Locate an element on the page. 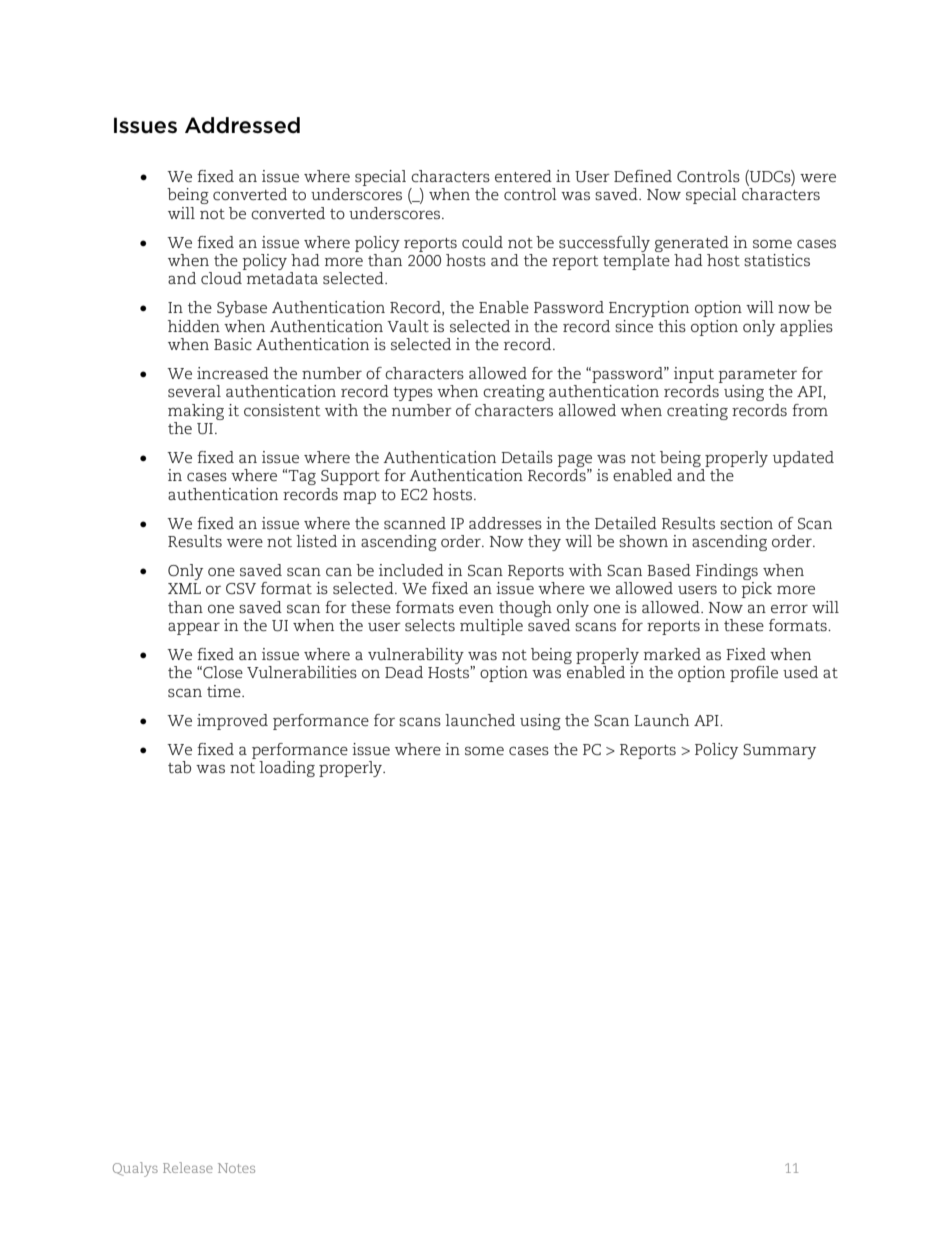  loading is located at coordinates (287, 769).
